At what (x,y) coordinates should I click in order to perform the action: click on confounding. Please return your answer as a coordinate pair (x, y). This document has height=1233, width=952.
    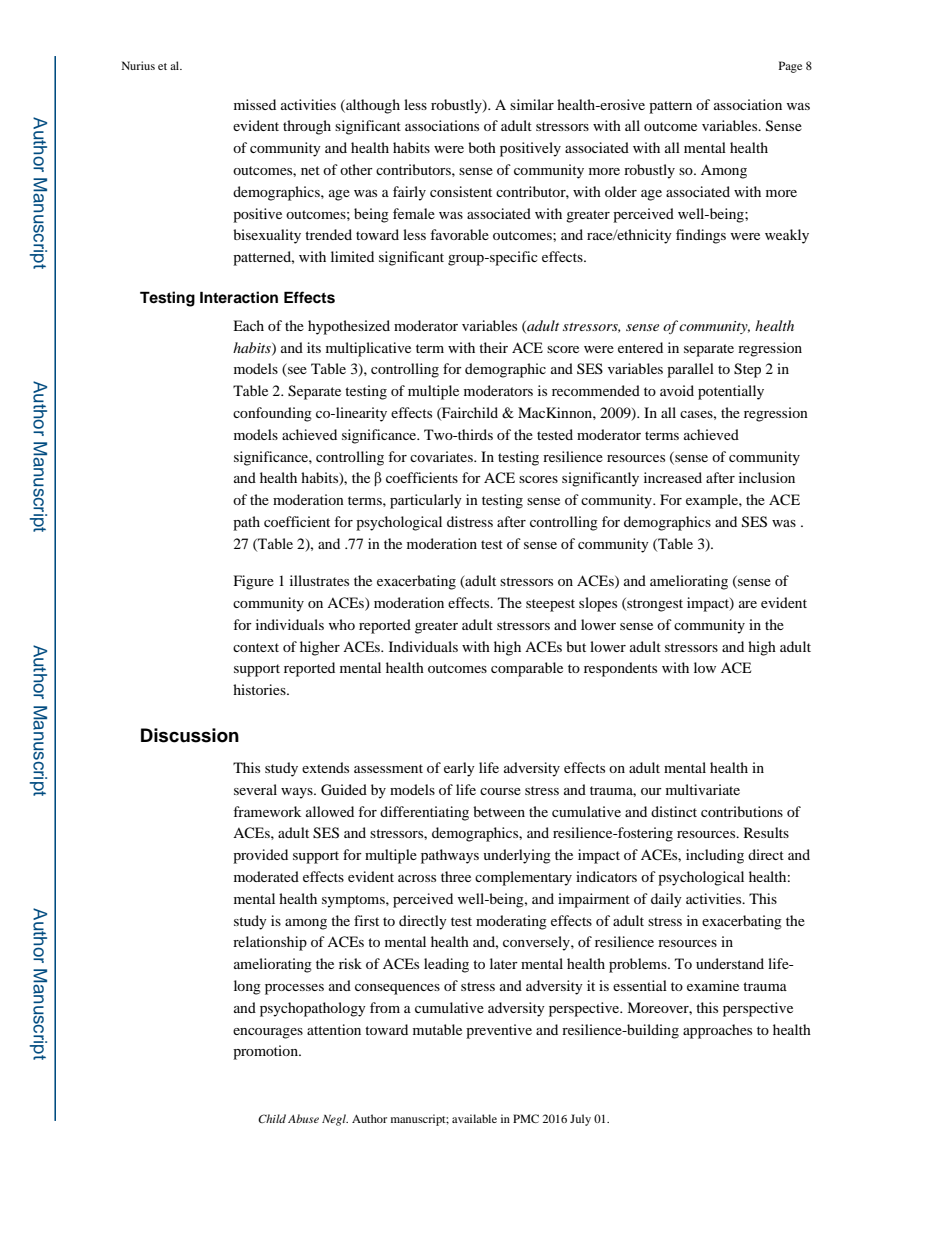
    Looking at the image, I should click on (272, 414).
